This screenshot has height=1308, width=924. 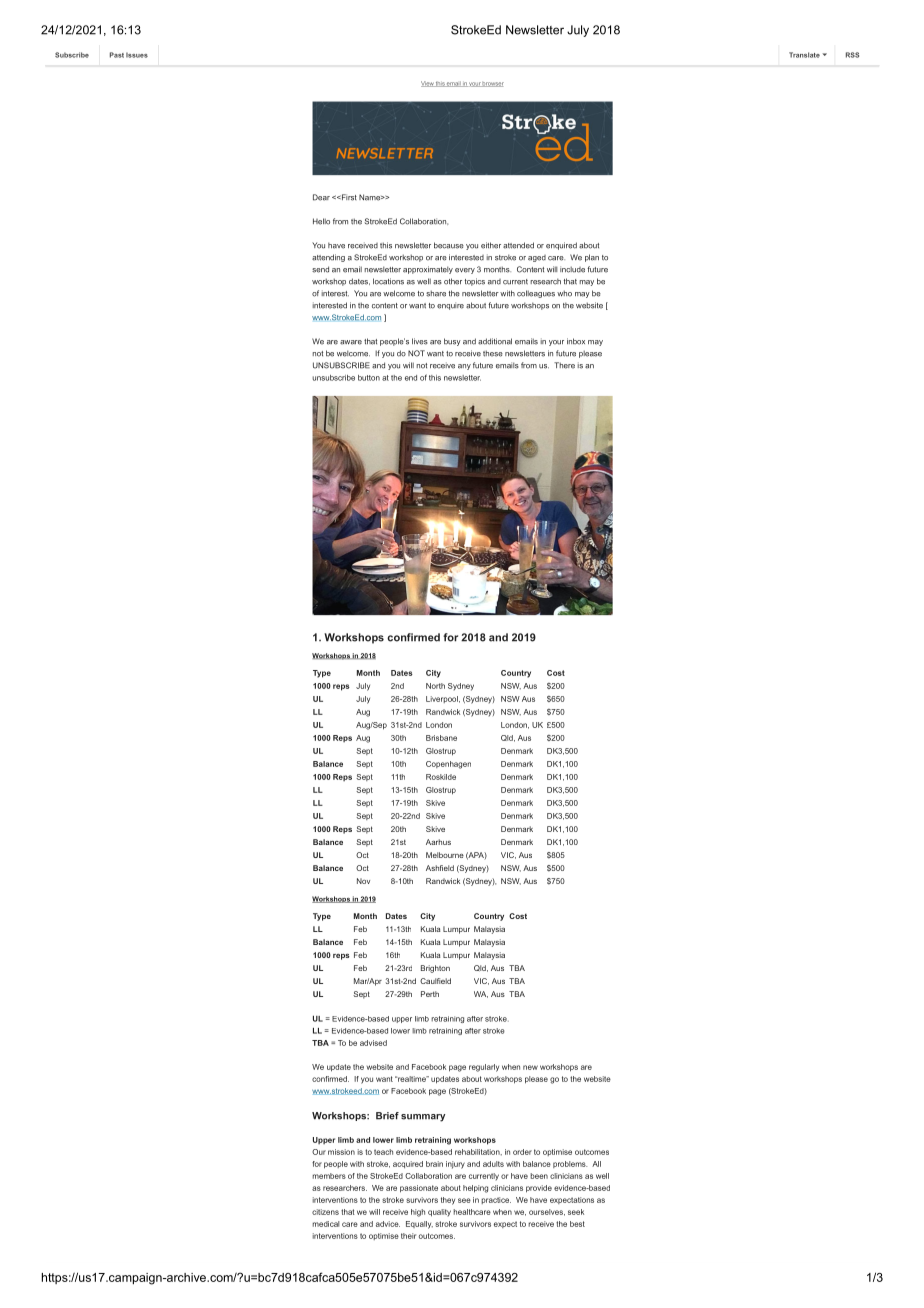 What do you see at coordinates (435, 686) in the screenshot?
I see `North` at bounding box center [435, 686].
